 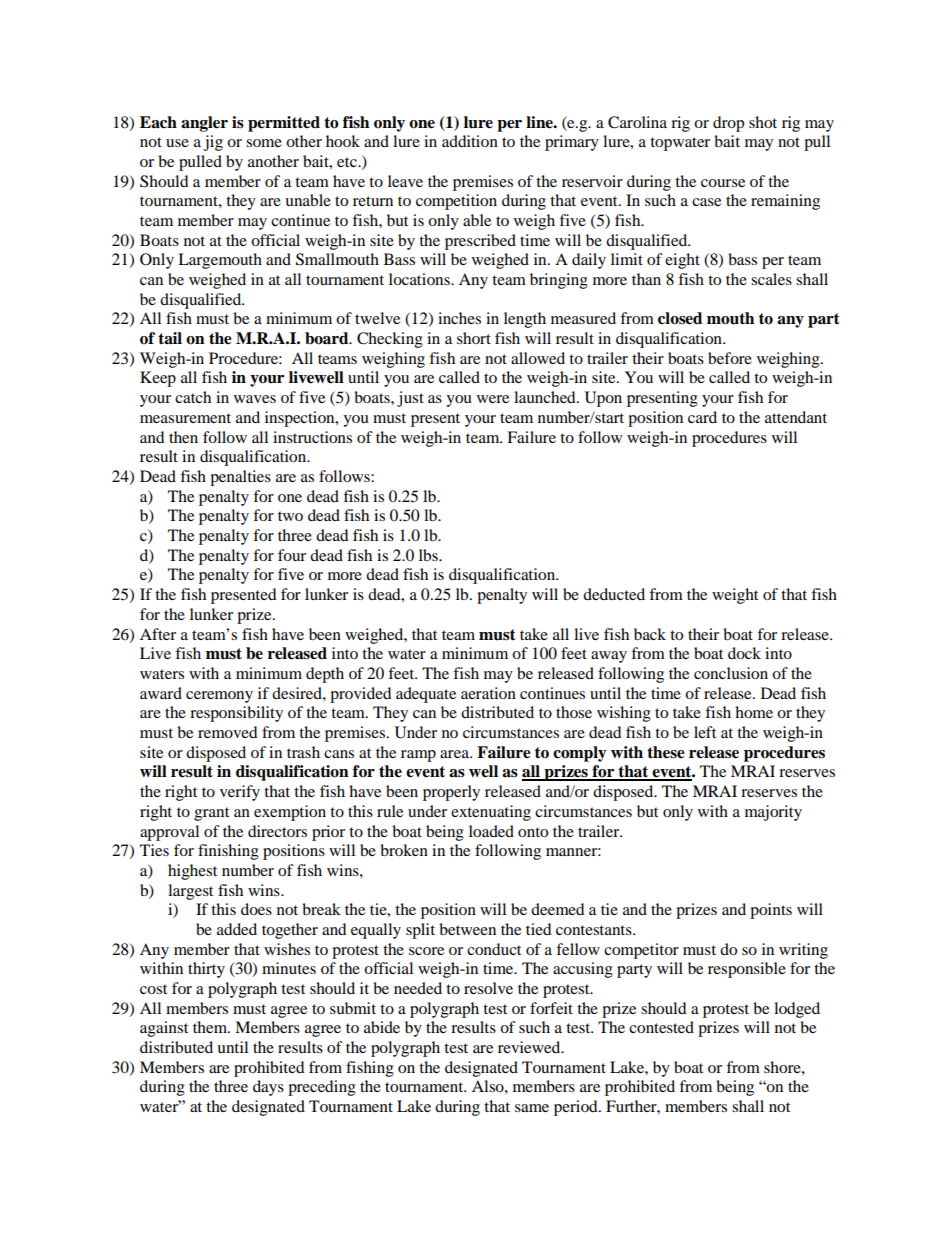 I want to click on same, so click(x=532, y=1108).
